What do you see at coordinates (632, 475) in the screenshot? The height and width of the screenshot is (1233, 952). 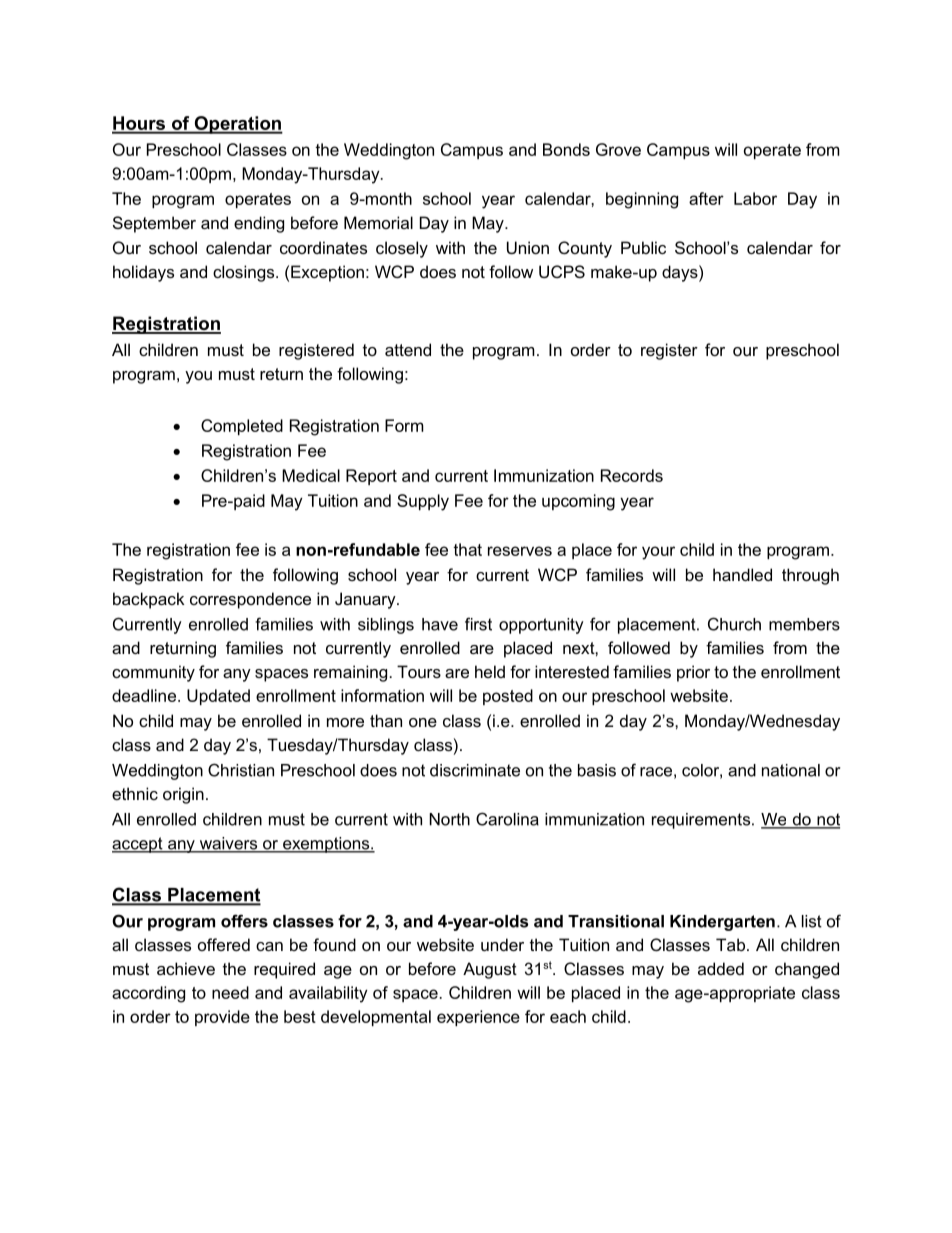 I see `Records` at bounding box center [632, 475].
